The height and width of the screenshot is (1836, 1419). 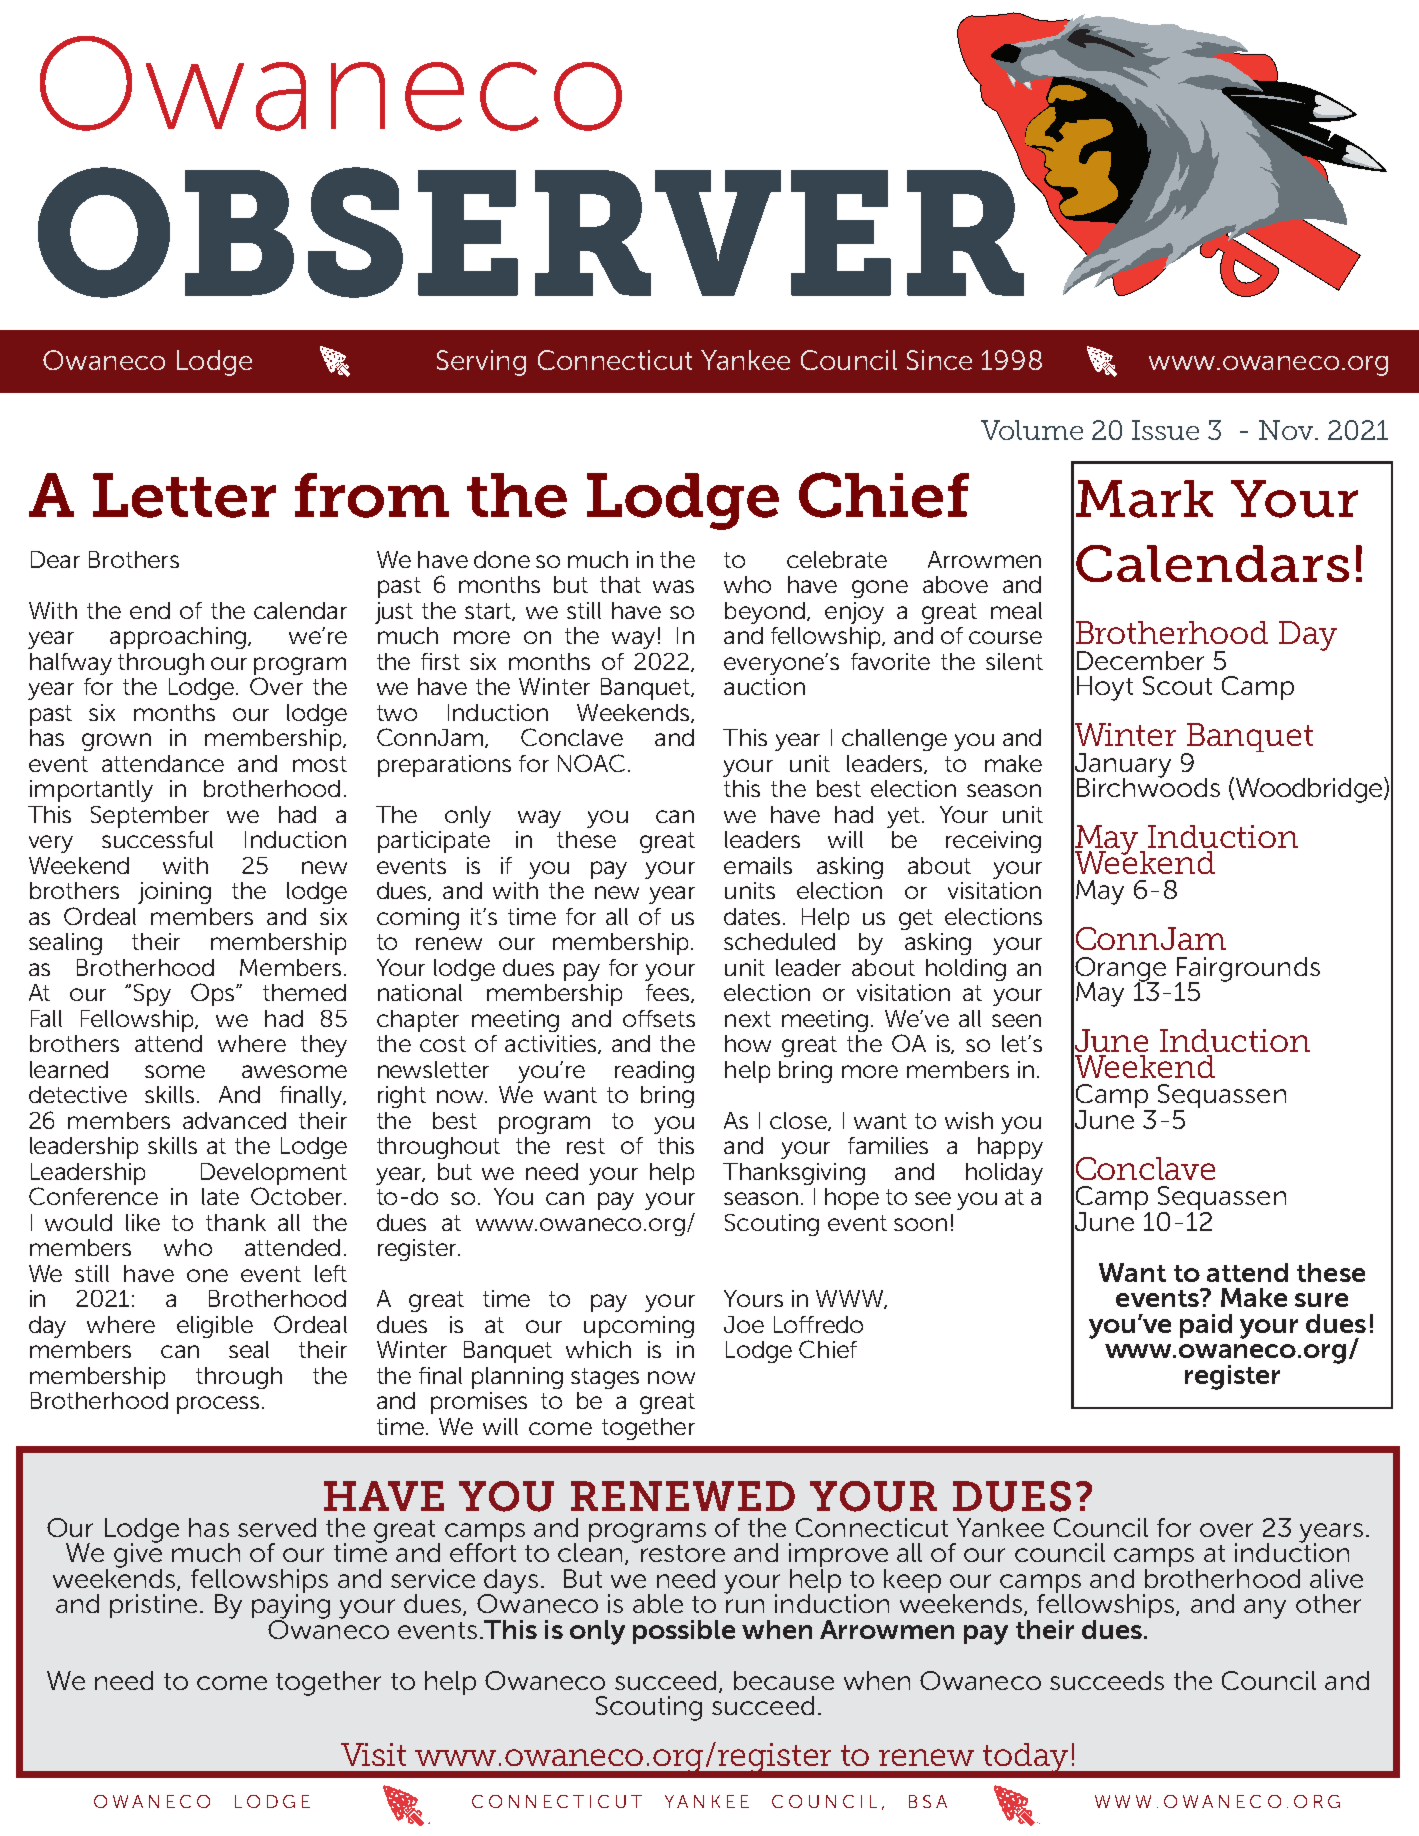 What do you see at coordinates (1265, 1609) in the screenshot?
I see `any` at bounding box center [1265, 1609].
